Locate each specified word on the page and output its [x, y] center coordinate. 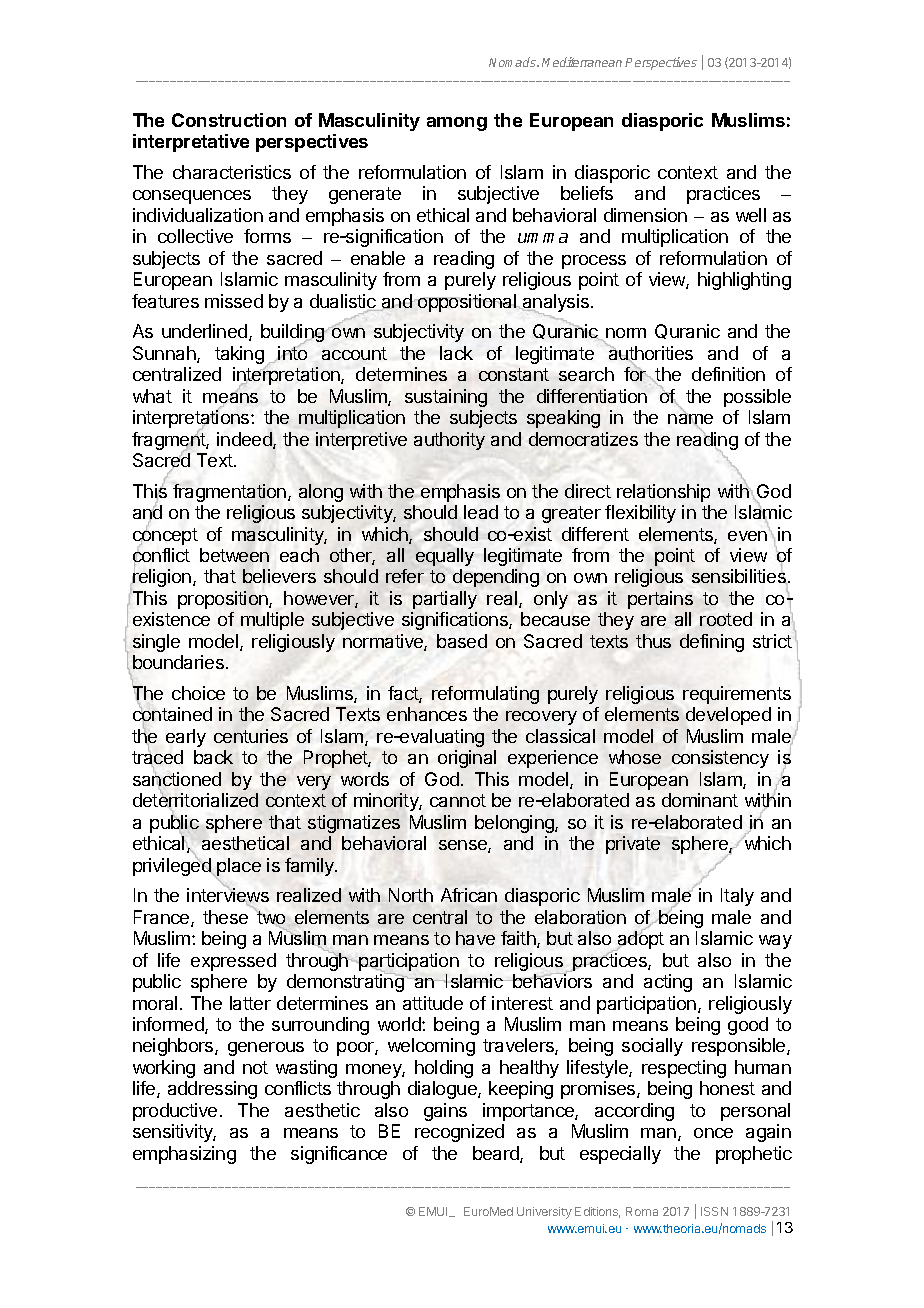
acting [668, 983]
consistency [720, 759]
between [234, 555]
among [457, 124]
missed [234, 301]
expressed [233, 962]
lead [481, 512]
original [467, 759]
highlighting [744, 281]
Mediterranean [582, 62]
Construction [229, 120]
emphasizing [184, 1155]
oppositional [467, 303]
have [475, 938]
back [213, 757]
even [749, 535]
